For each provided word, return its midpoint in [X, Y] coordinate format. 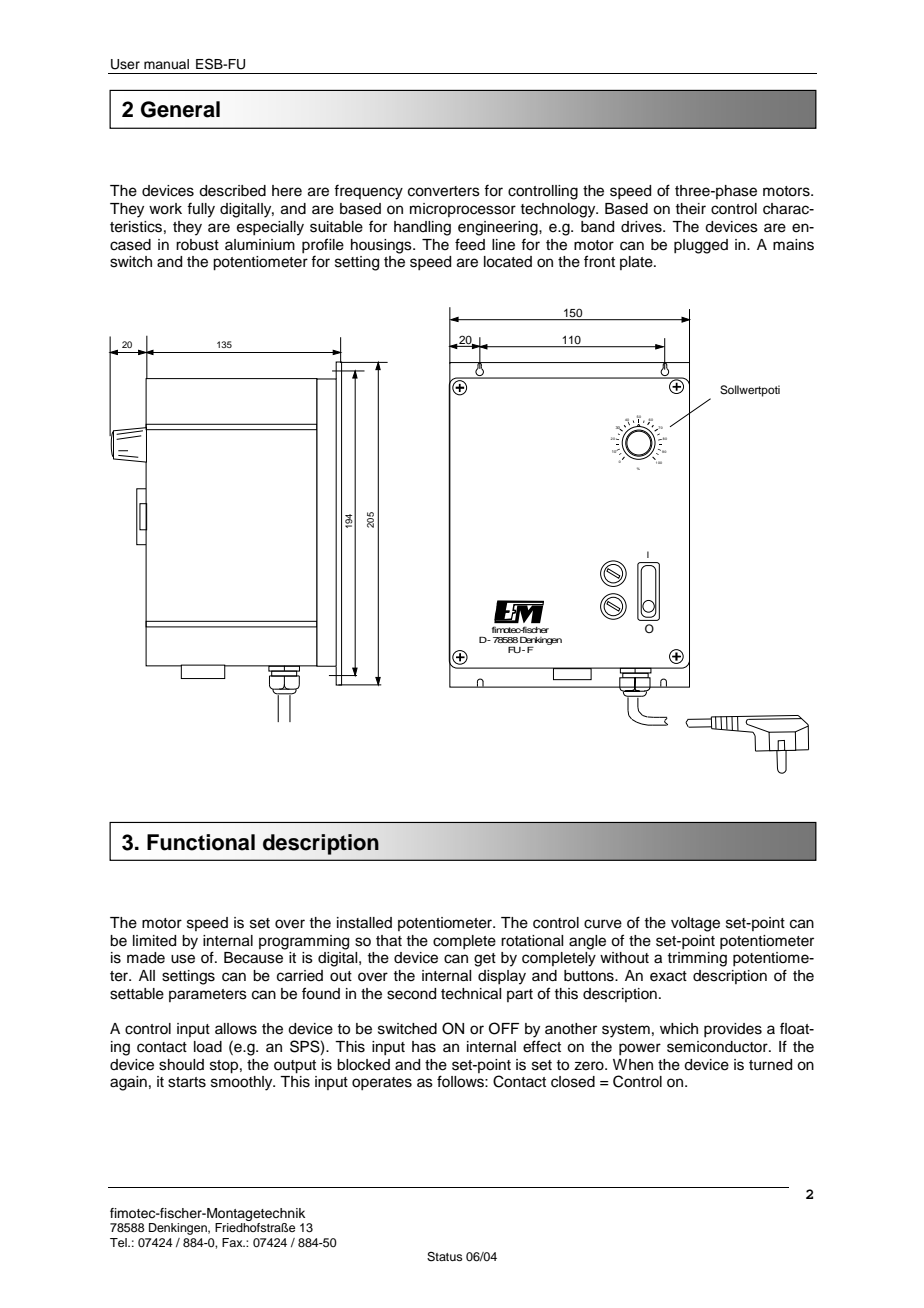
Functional [201, 842]
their [690, 209]
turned [770, 1065]
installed [364, 923]
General [180, 109]
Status [445, 1257]
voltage [695, 924]
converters [444, 191]
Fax [233, 1242]
